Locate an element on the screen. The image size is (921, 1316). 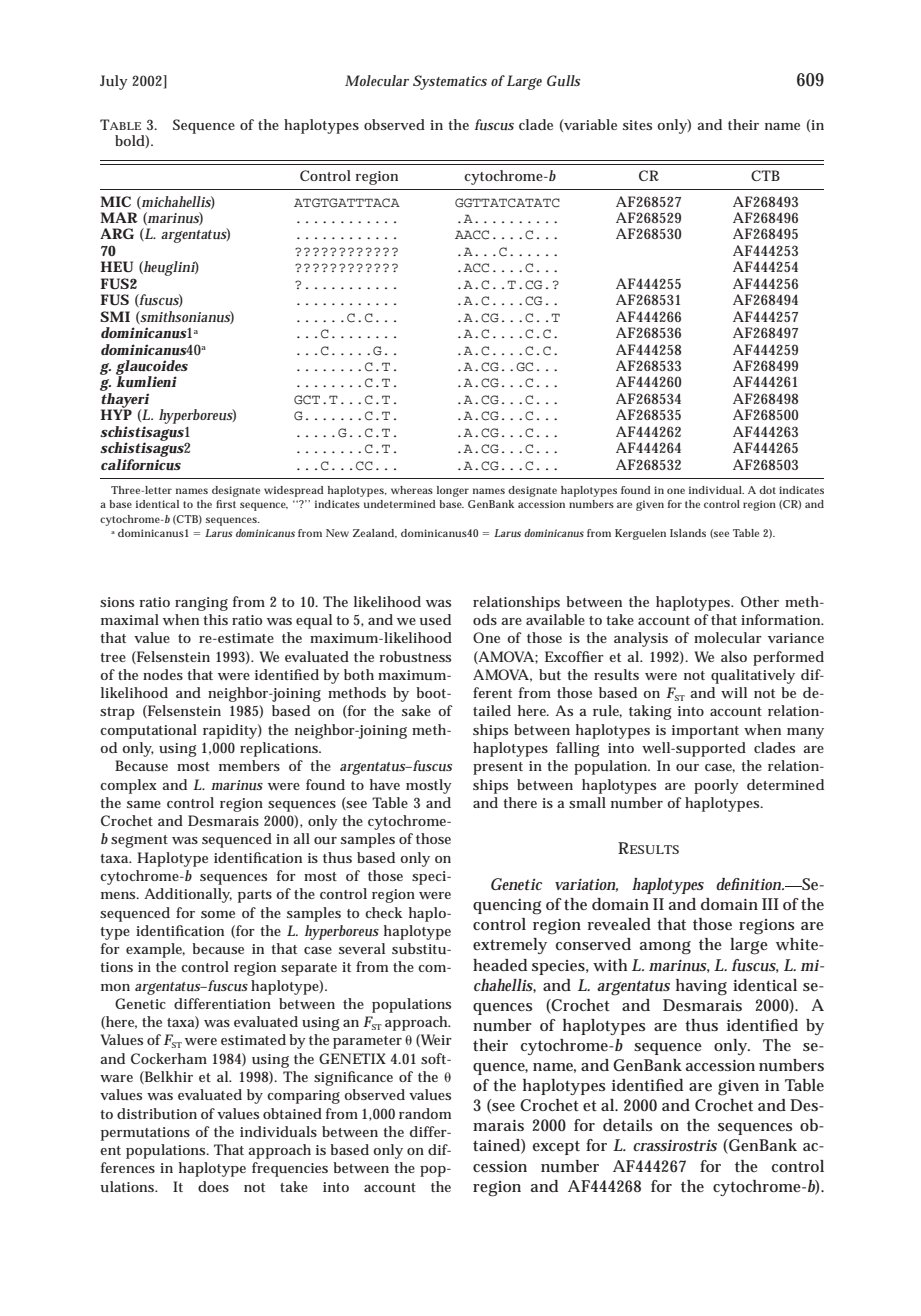
dot is located at coordinates (767, 490).
